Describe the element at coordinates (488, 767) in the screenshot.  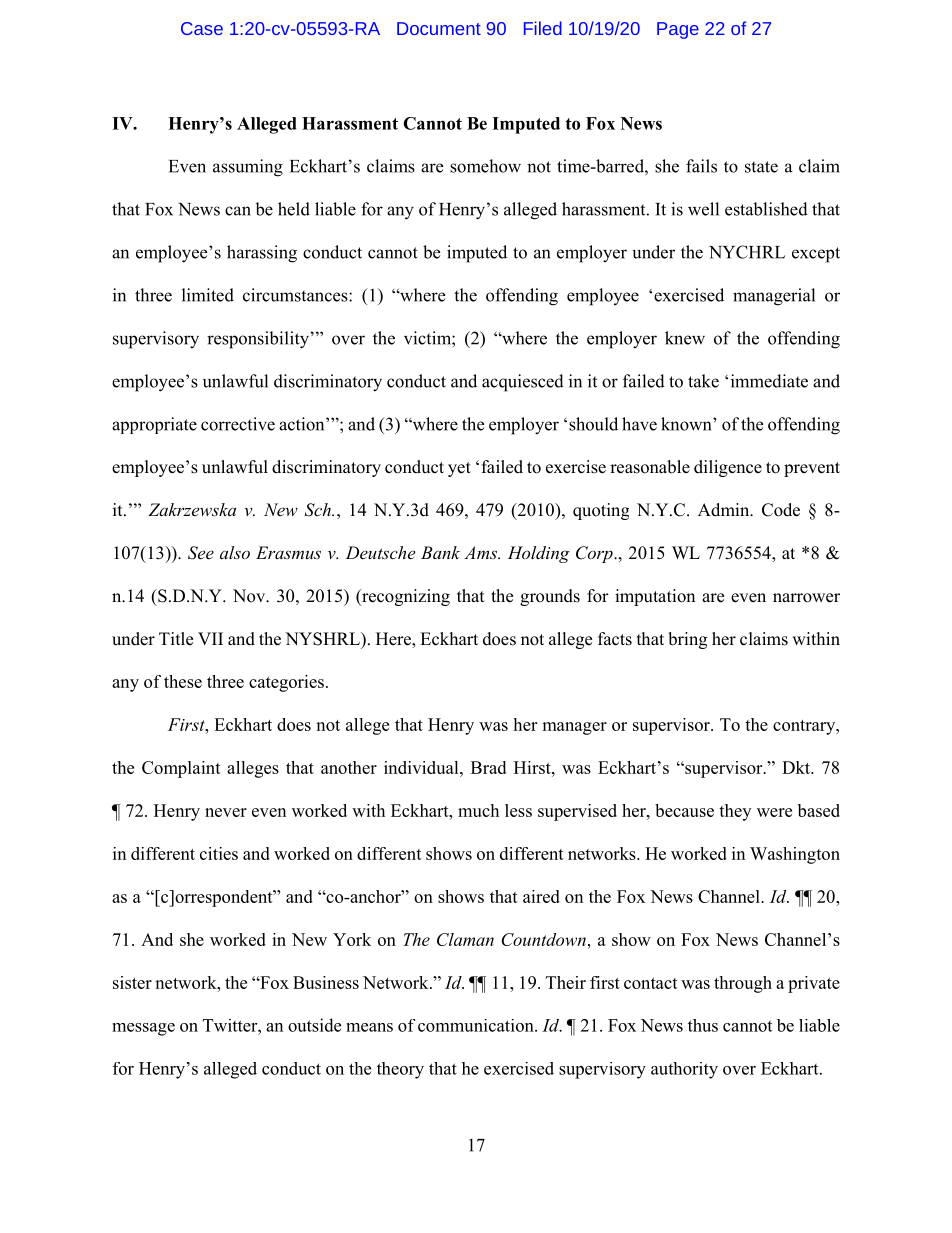
I see `Brad` at that location.
